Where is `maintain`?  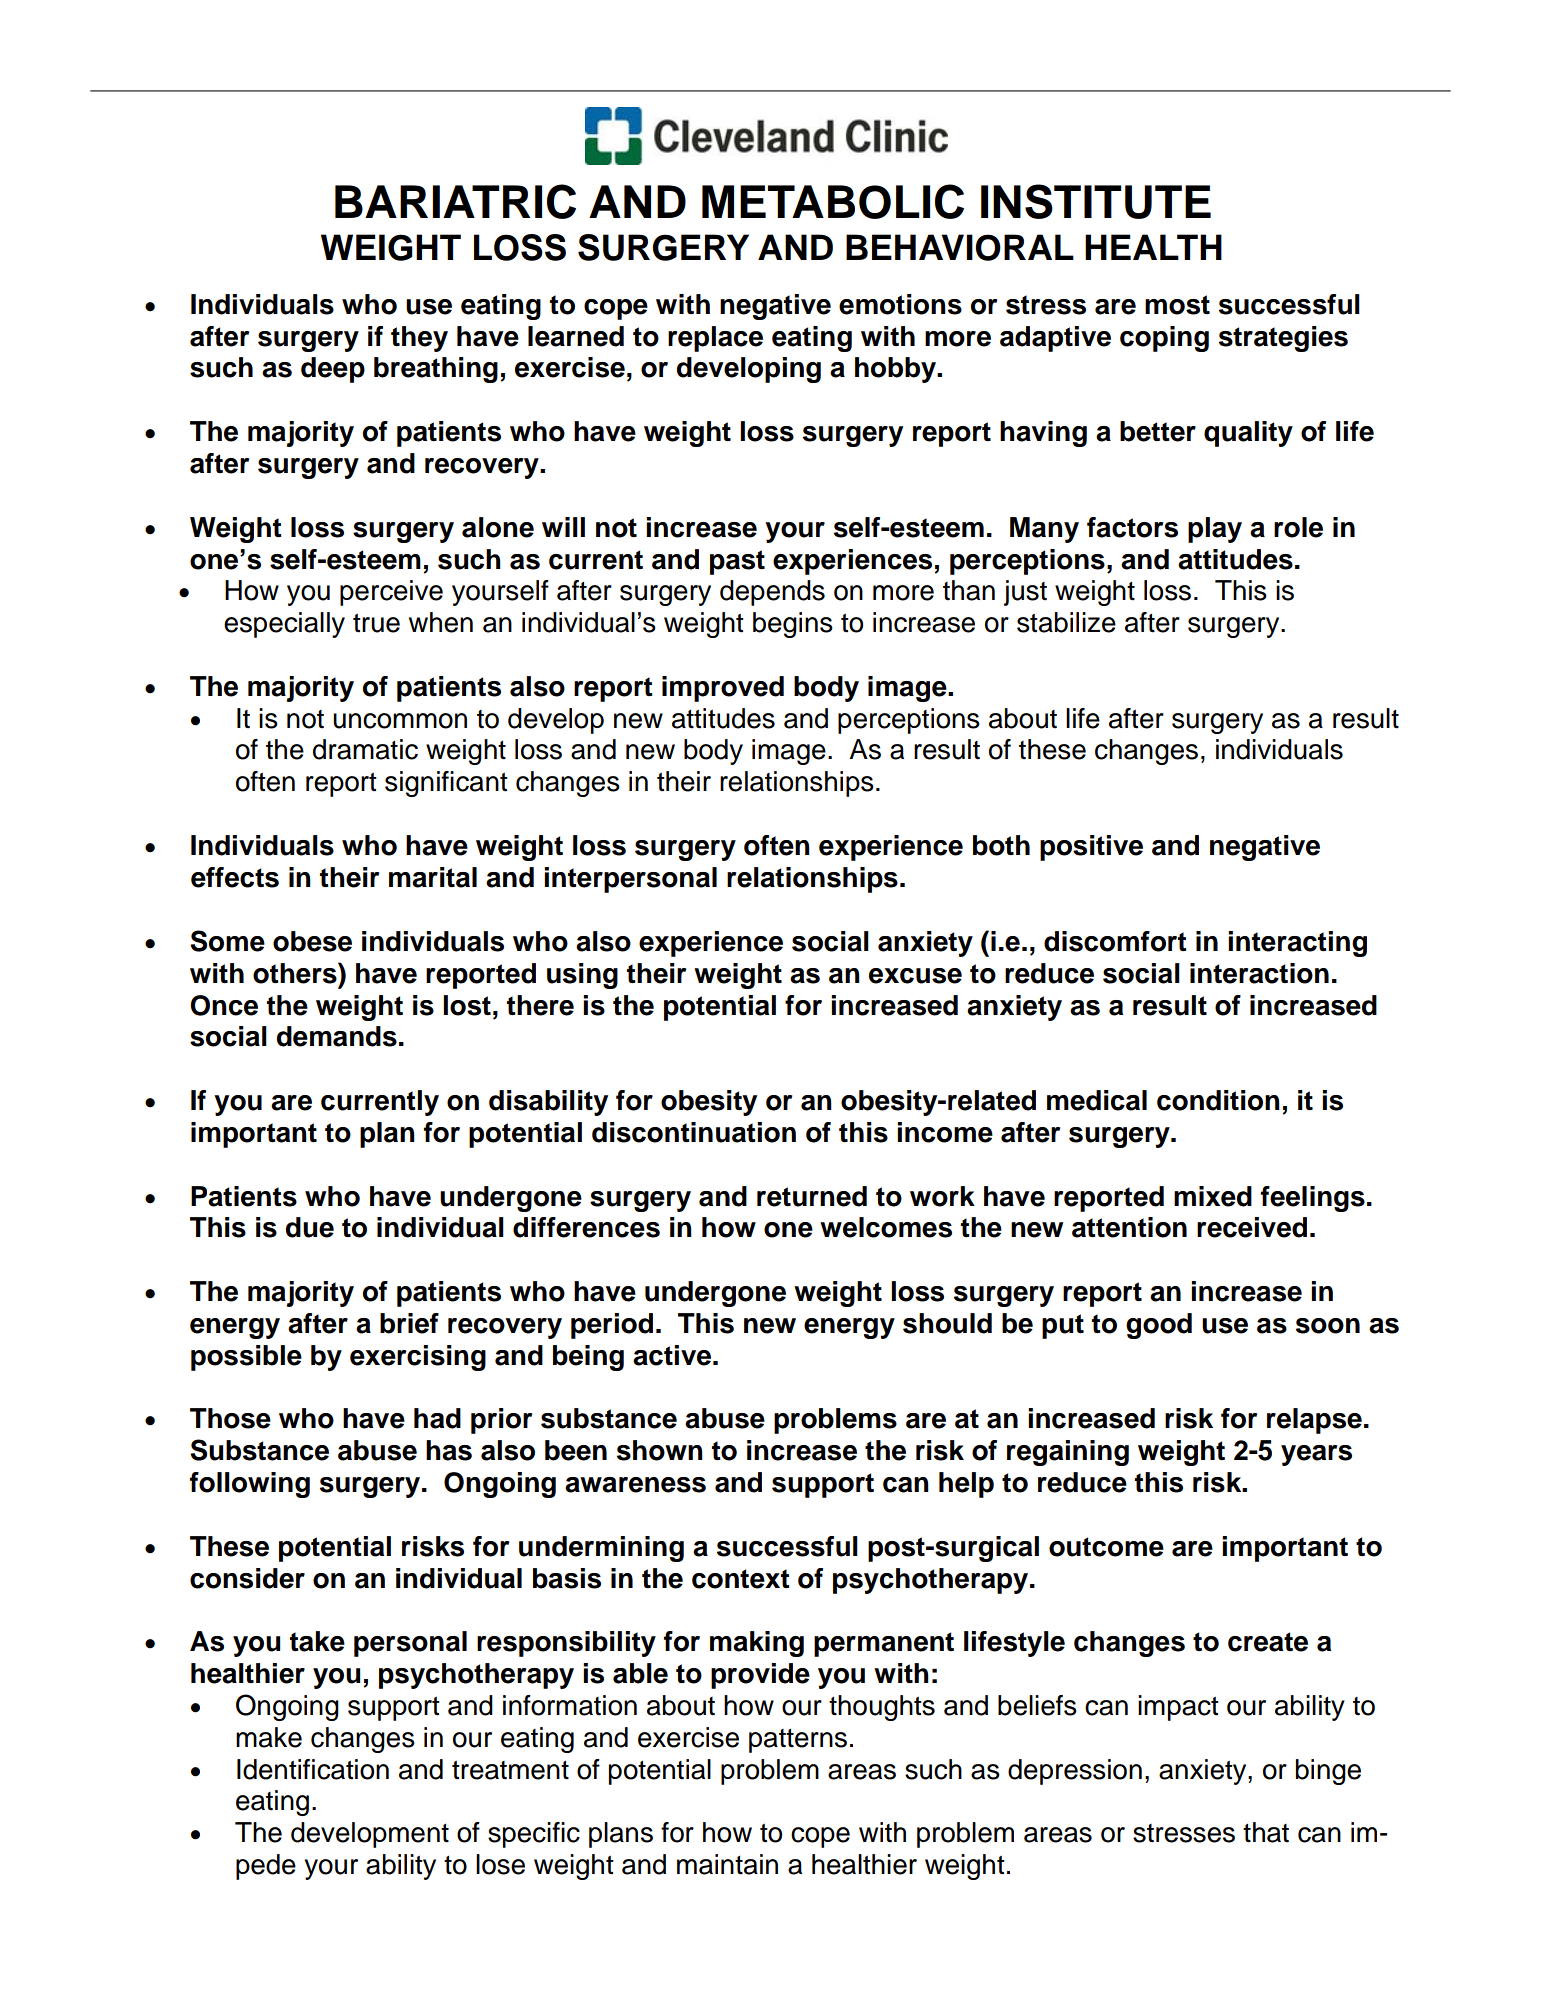 maintain is located at coordinates (727, 1864).
